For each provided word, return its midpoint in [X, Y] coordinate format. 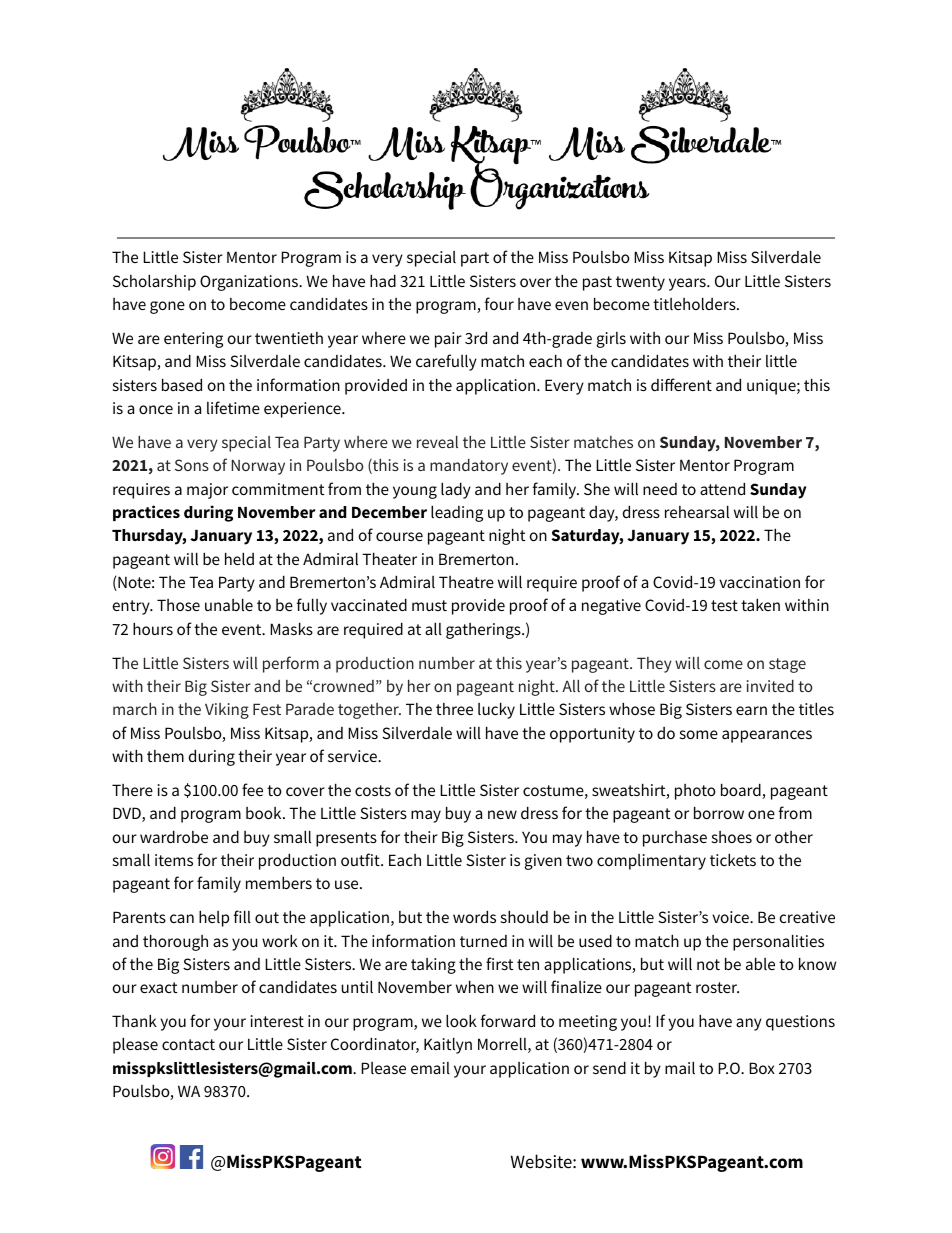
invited [770, 686]
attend [722, 488]
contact [188, 1044]
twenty [640, 283]
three [454, 709]
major [207, 491]
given [543, 862]
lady [456, 490]
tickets [733, 859]
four [499, 303]
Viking [227, 711]
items [174, 860]
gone [167, 307]
